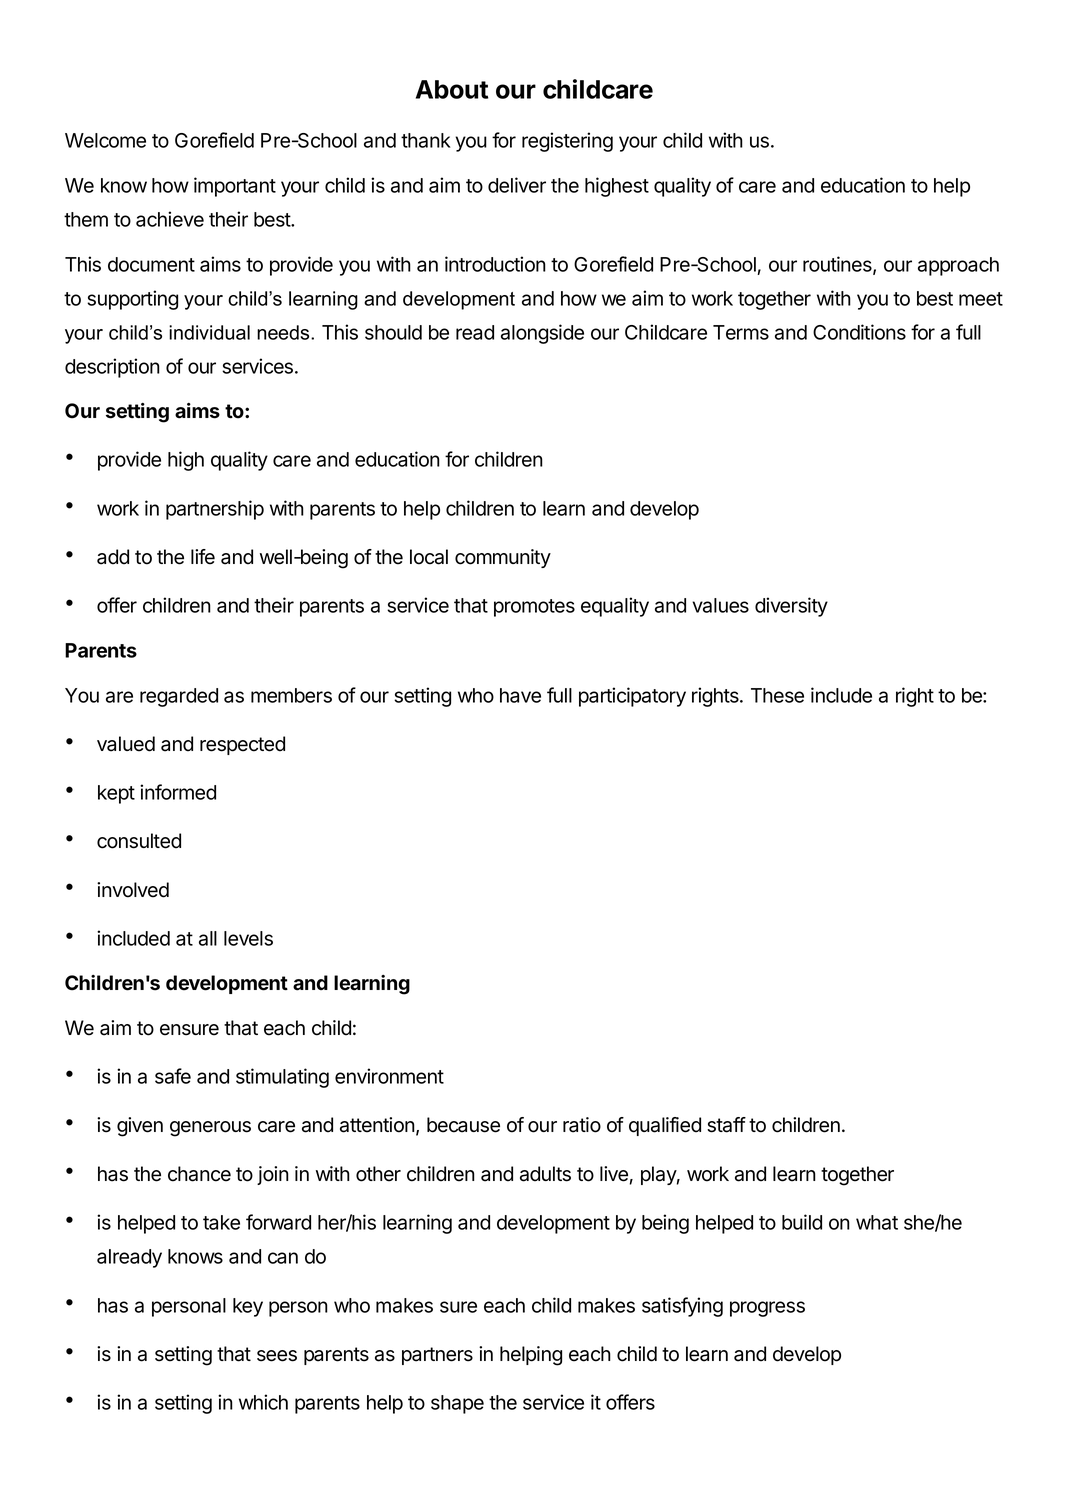 The height and width of the screenshot is (1509, 1068). I want to click on diversity, so click(791, 607).
